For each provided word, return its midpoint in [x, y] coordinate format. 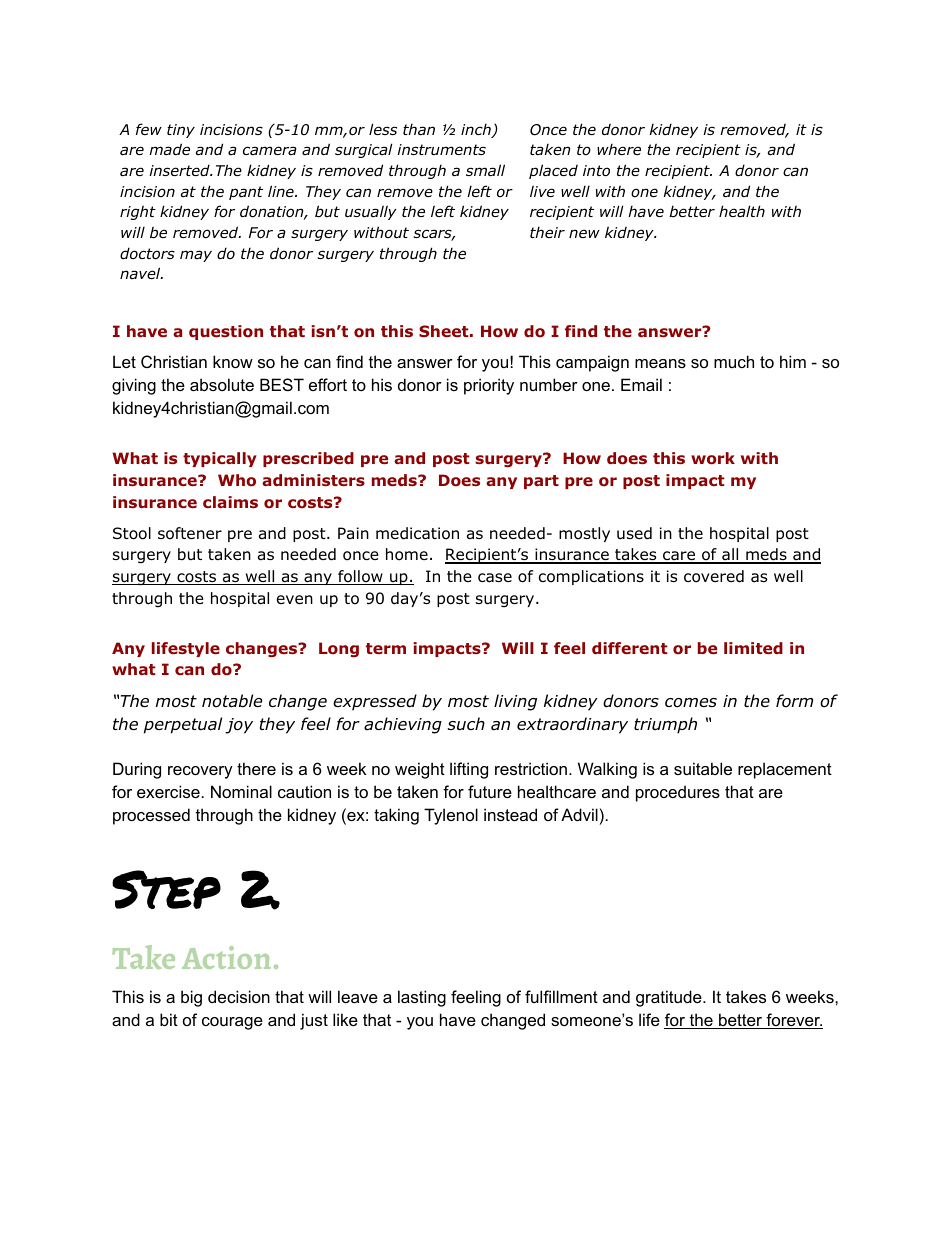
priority [489, 386]
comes [691, 703]
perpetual [183, 725]
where [619, 149]
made [169, 149]
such [466, 724]
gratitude [670, 998]
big [191, 998]
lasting [422, 998]
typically [220, 459]
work [713, 458]
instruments [441, 150]
